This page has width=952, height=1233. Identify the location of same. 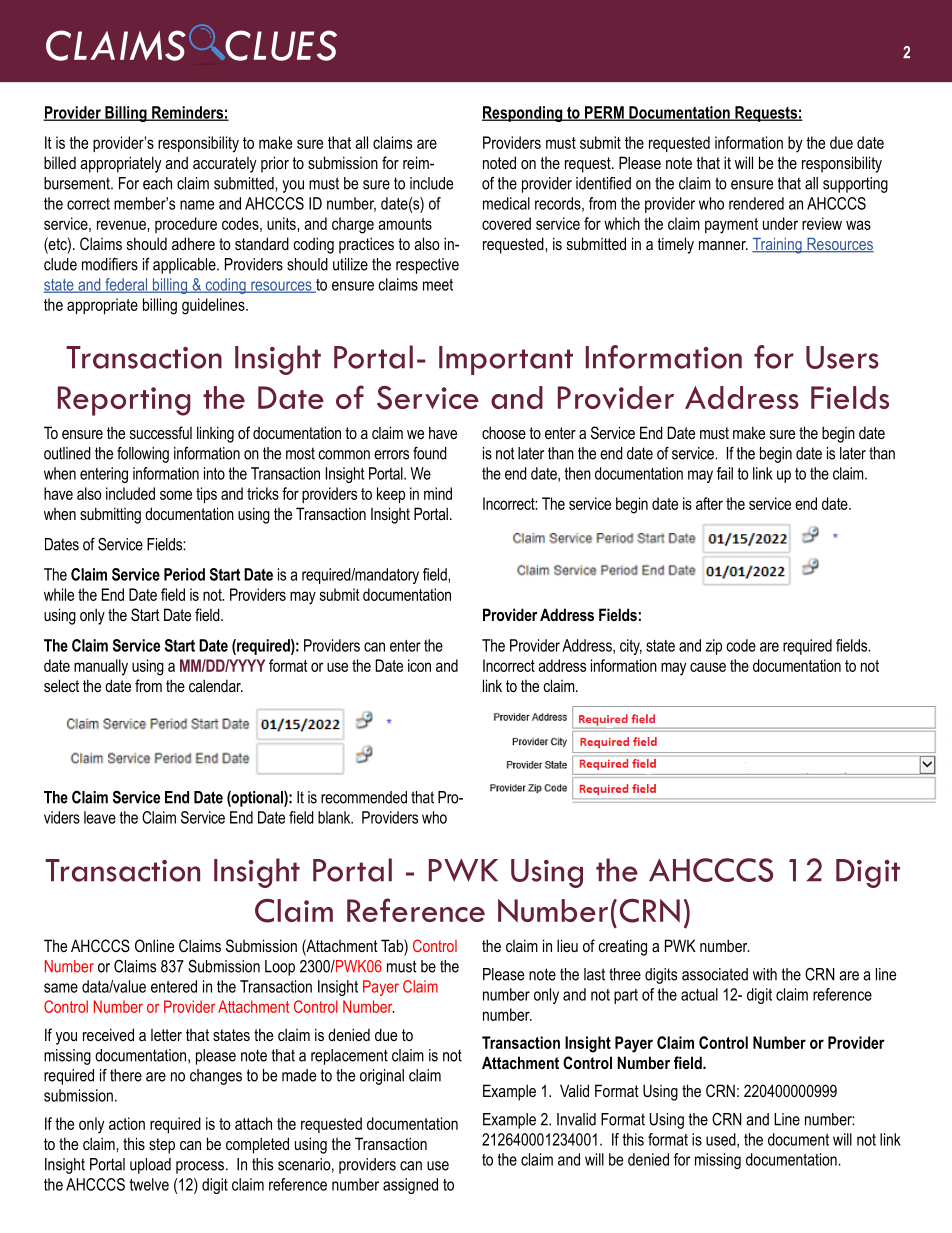
(61, 988).
